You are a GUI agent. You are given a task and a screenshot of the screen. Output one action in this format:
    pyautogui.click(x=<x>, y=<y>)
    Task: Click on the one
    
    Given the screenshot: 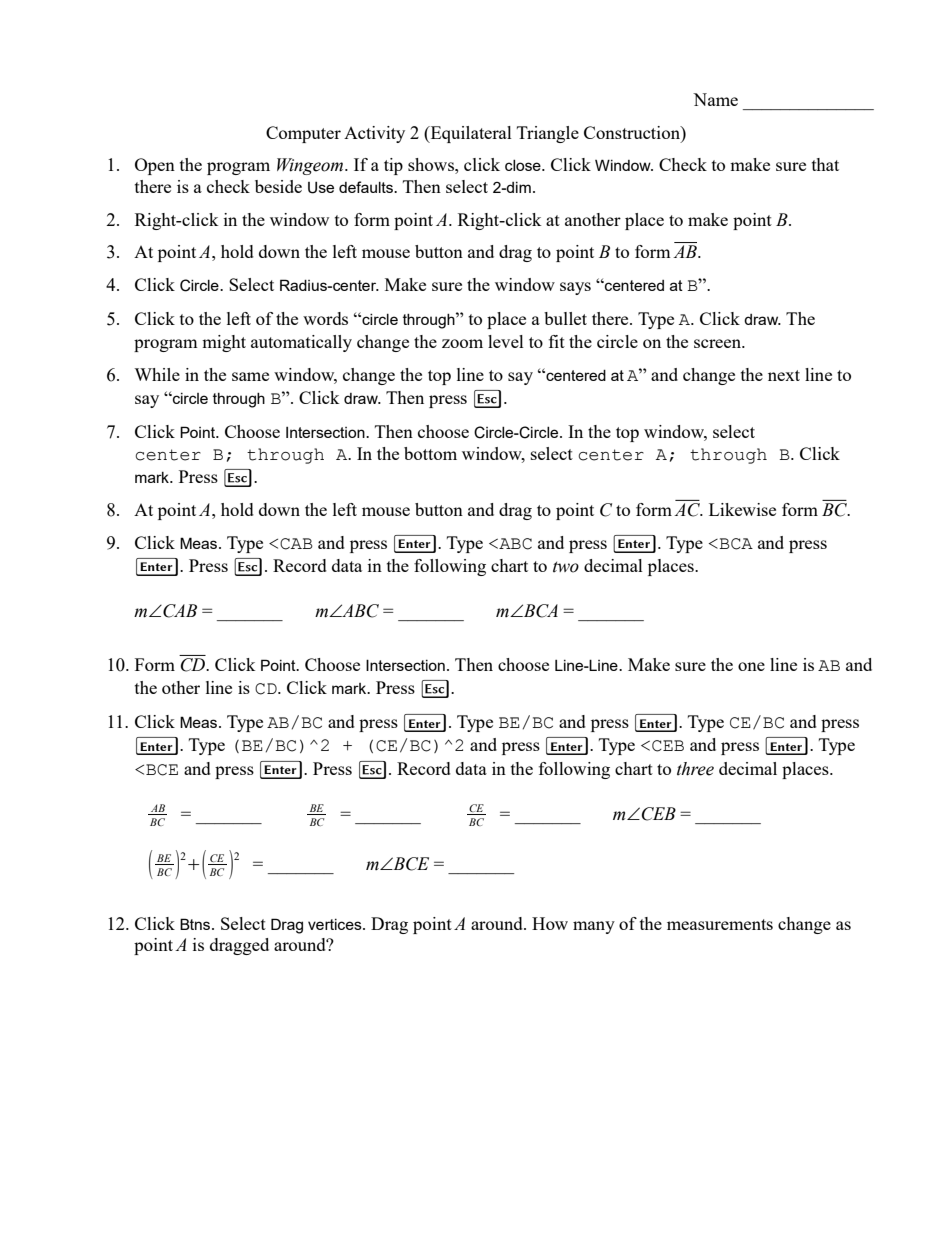 What is the action you would take?
    pyautogui.click(x=751, y=666)
